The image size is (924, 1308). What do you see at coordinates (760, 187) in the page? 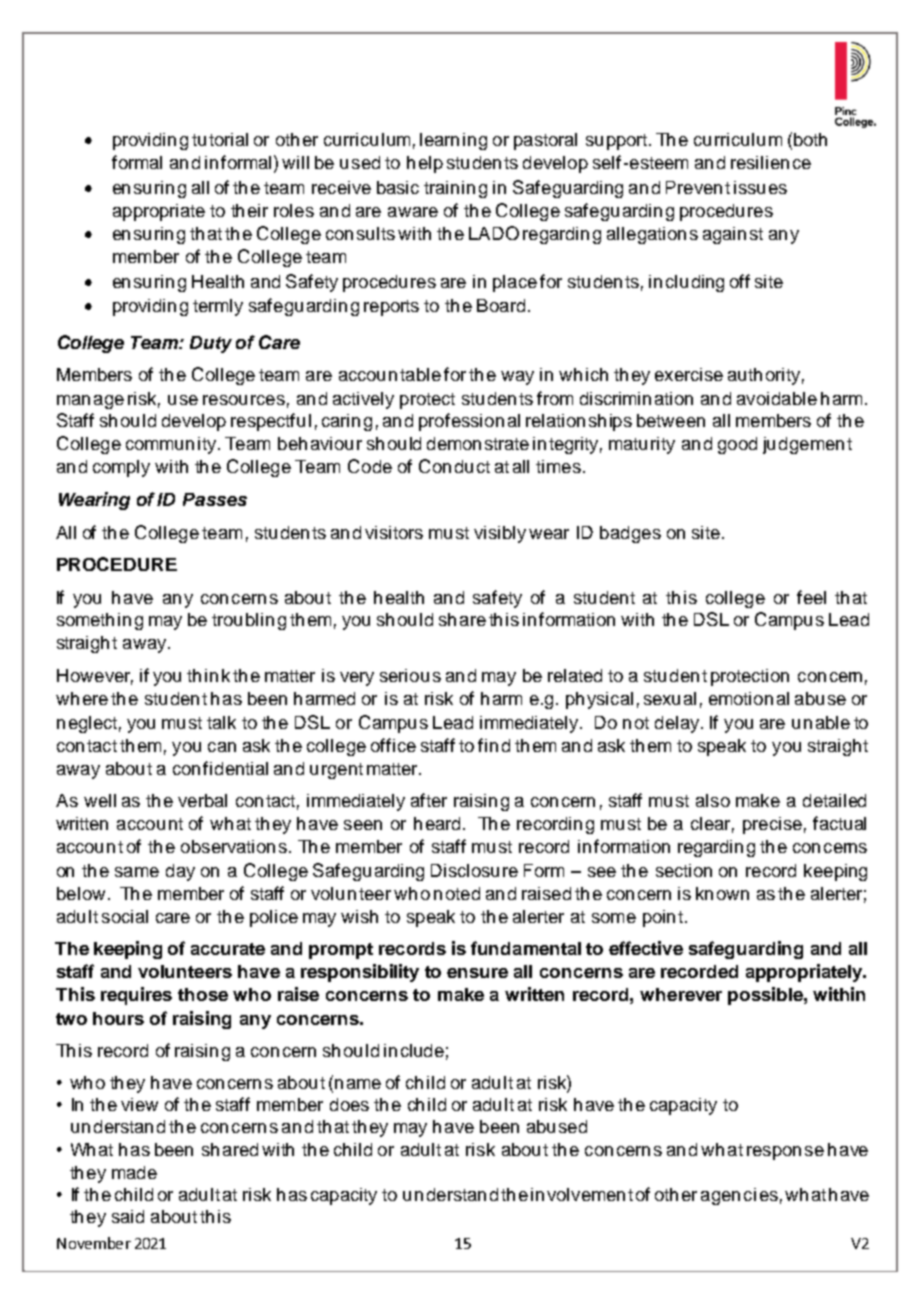
I see `issues` at bounding box center [760, 187].
